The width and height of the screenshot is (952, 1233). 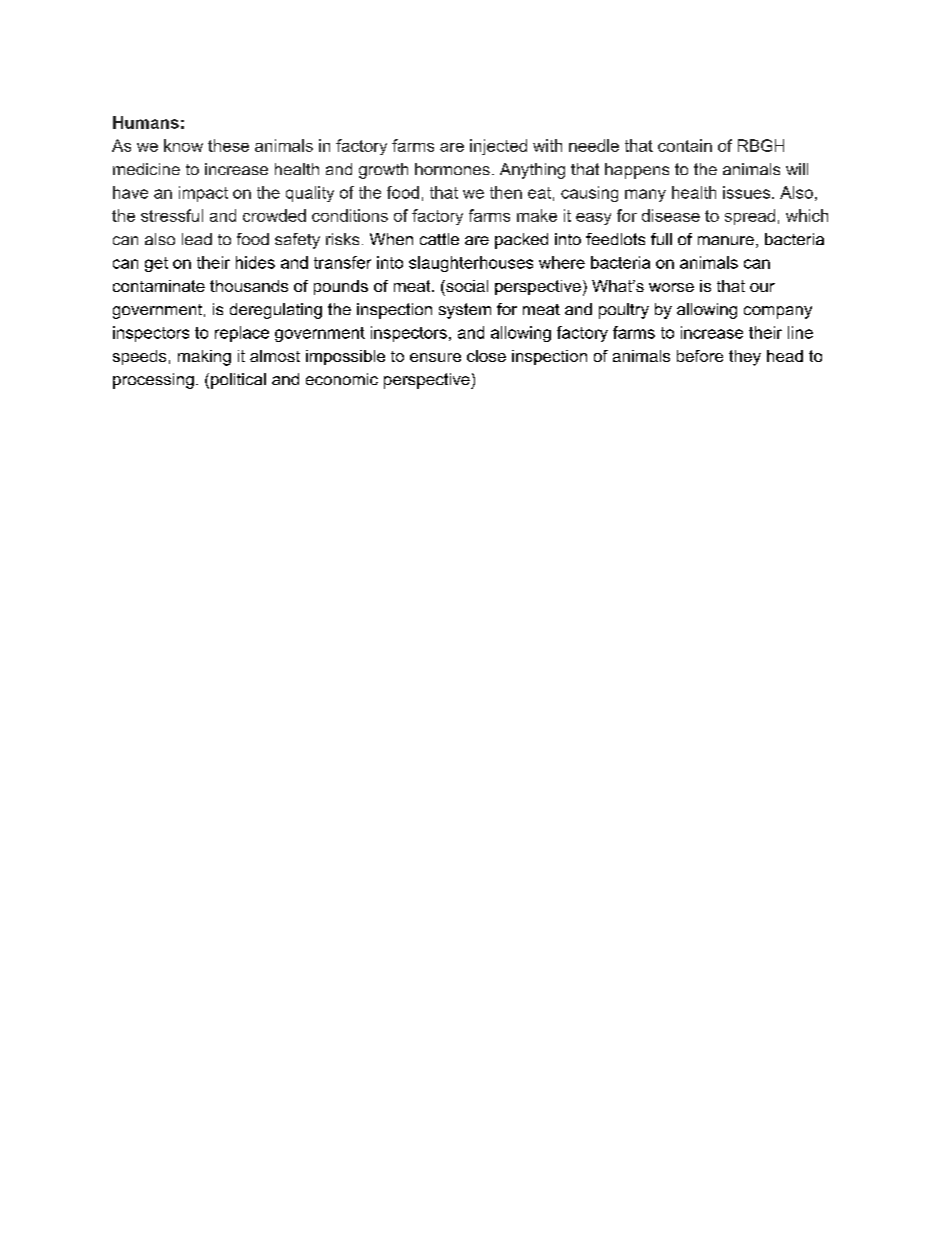 I want to click on political, so click(x=238, y=381).
